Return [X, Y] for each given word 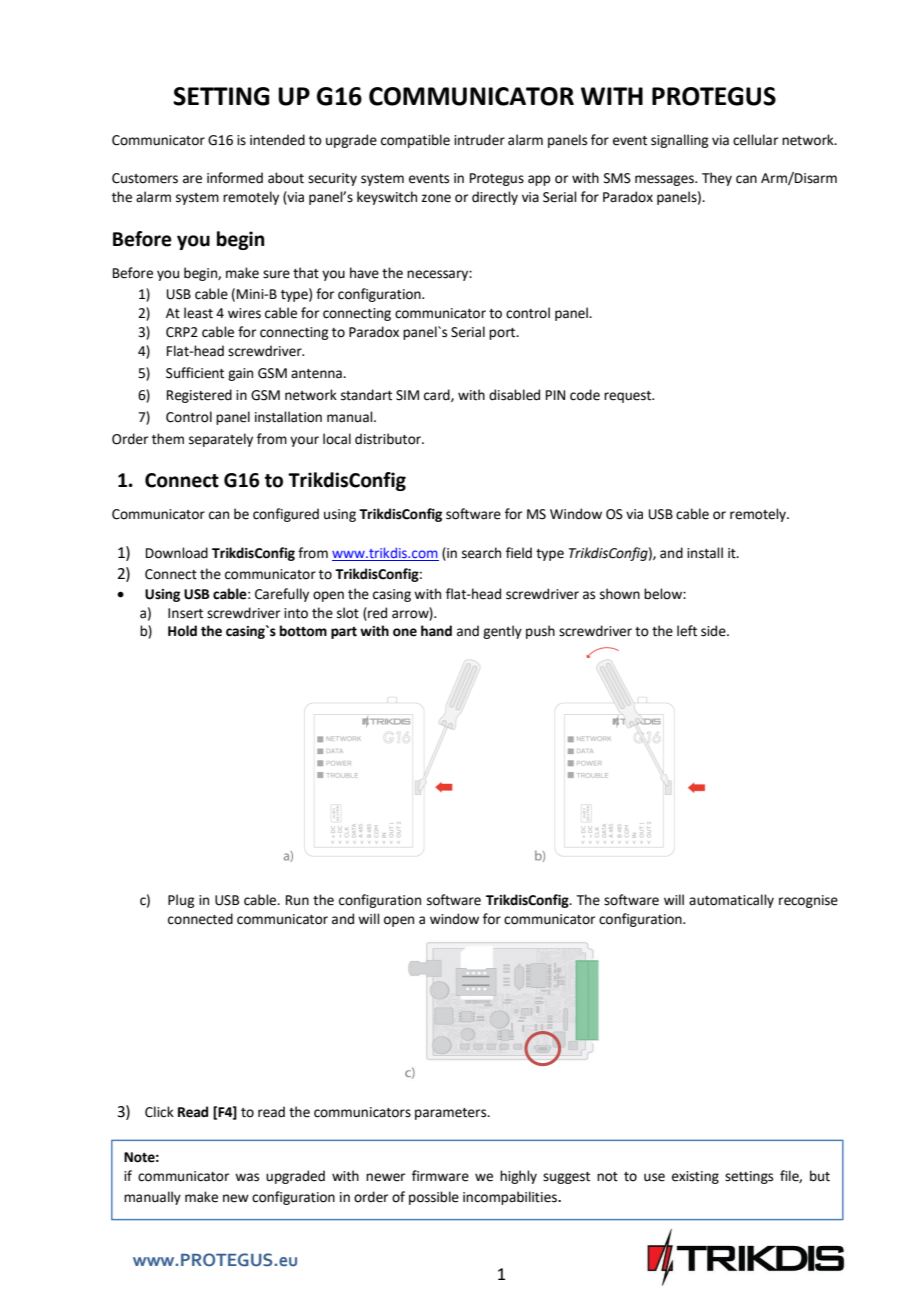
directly [495, 198]
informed [235, 178]
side [714, 631]
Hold [182, 631]
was [247, 1177]
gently [502, 632]
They [717, 179]
